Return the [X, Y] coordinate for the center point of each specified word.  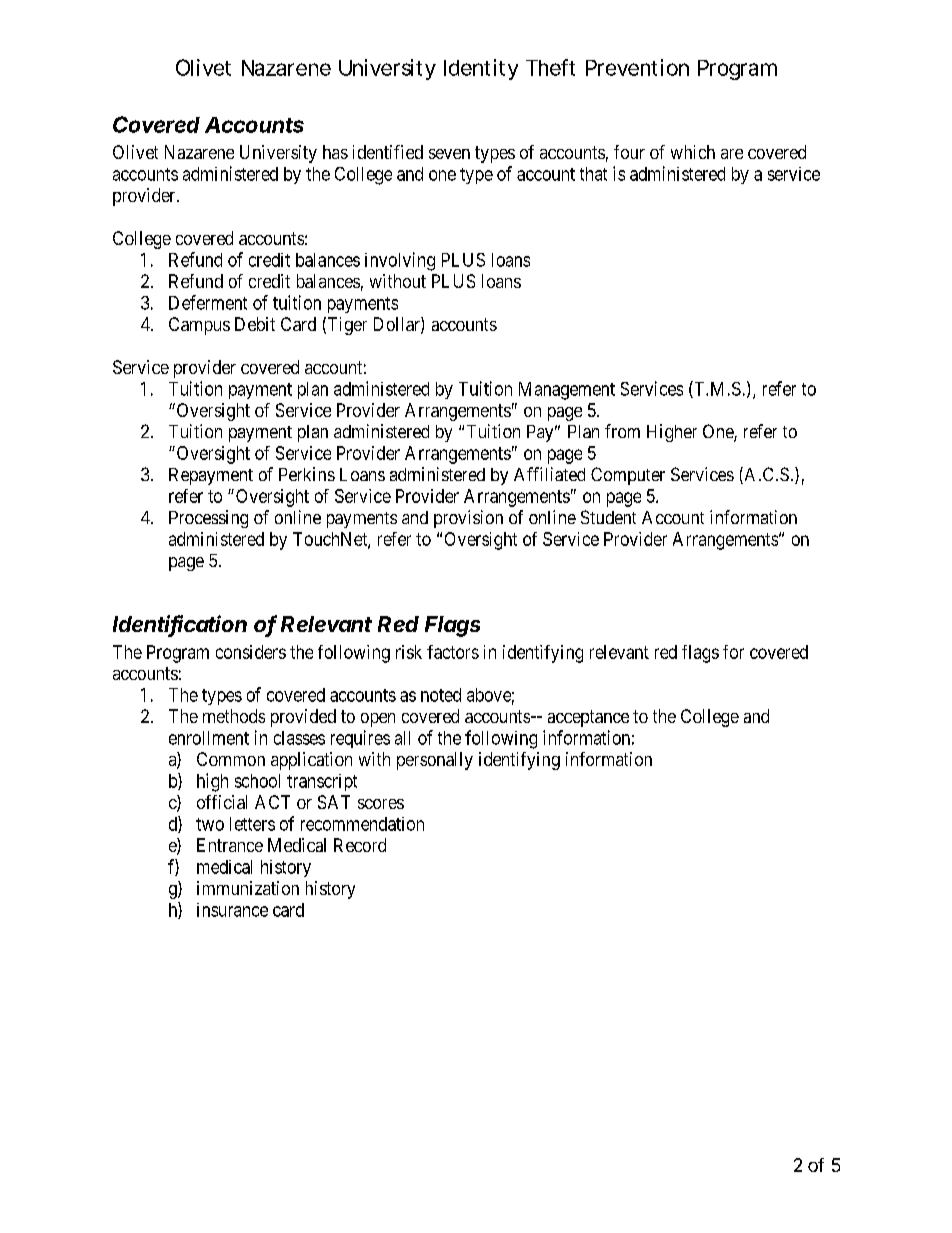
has [335, 152]
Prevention [637, 67]
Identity [481, 69]
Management [567, 391]
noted [441, 695]
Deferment [208, 302]
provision [468, 519]
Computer [628, 476]
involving [400, 261]
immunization [248, 888]
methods [234, 716]
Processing [208, 519]
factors [453, 652]
